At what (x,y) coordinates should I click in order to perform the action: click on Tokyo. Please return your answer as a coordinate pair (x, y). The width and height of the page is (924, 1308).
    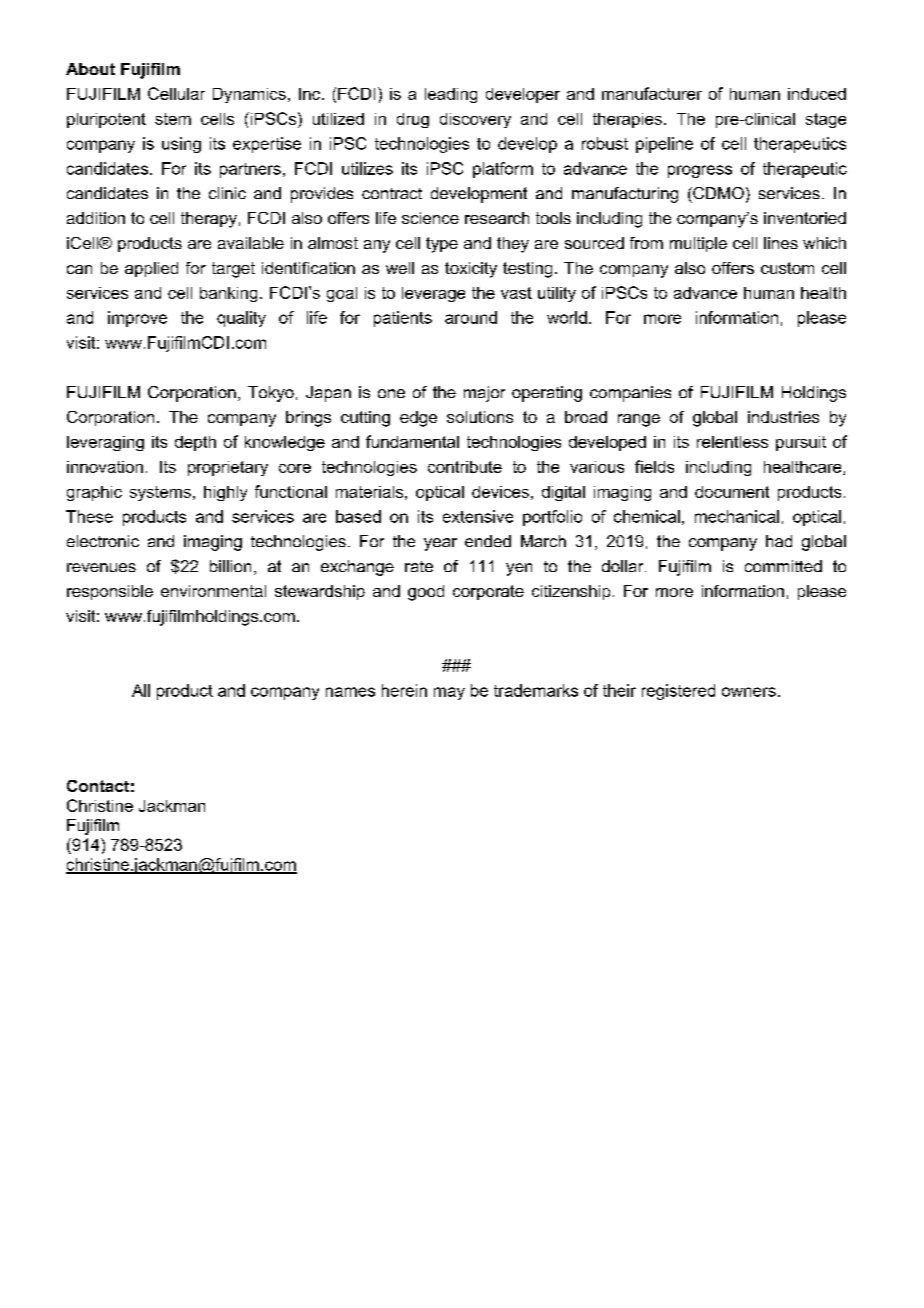
    Looking at the image, I should click on (271, 394).
